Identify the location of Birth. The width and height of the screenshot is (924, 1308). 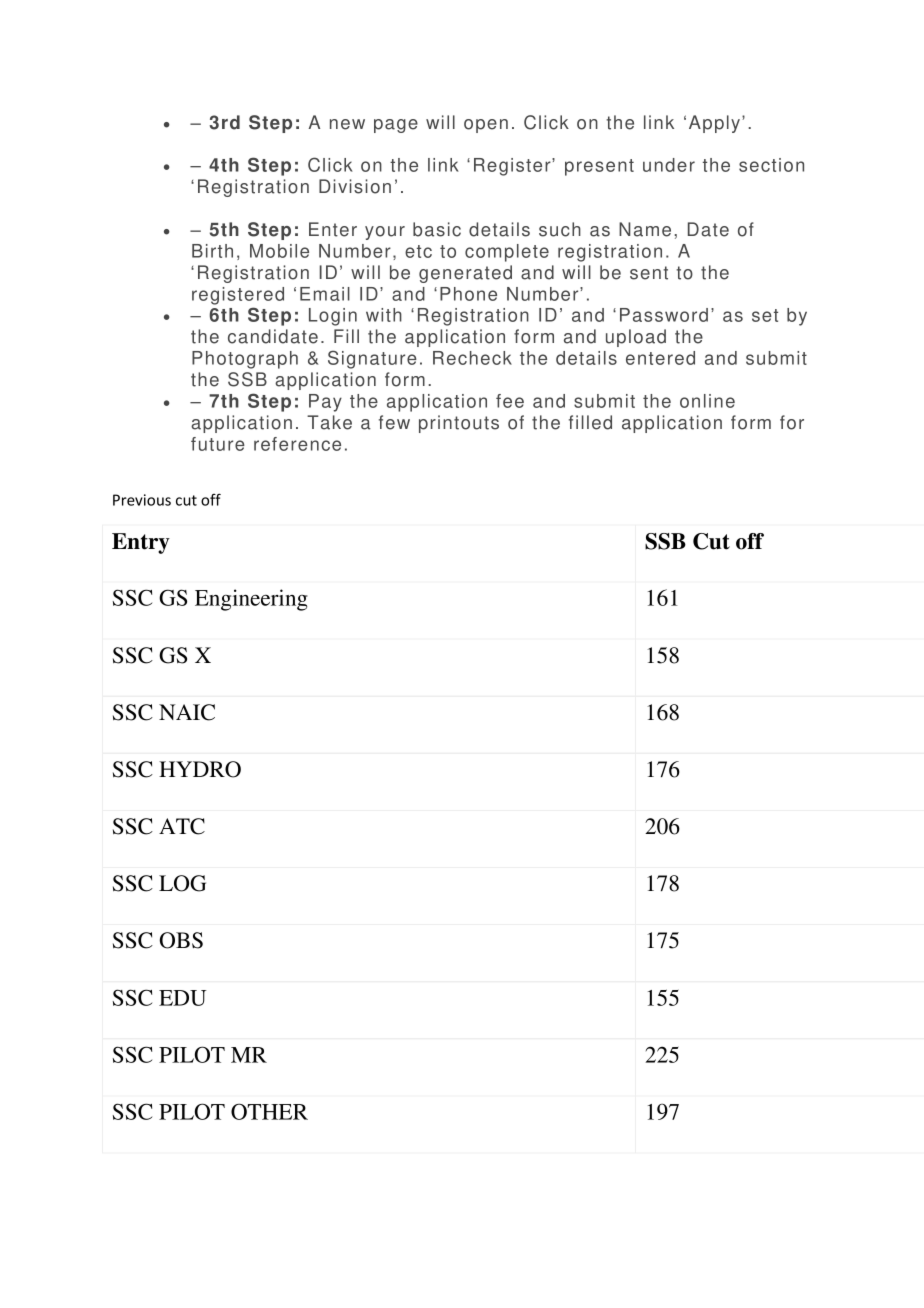
(212, 251).
